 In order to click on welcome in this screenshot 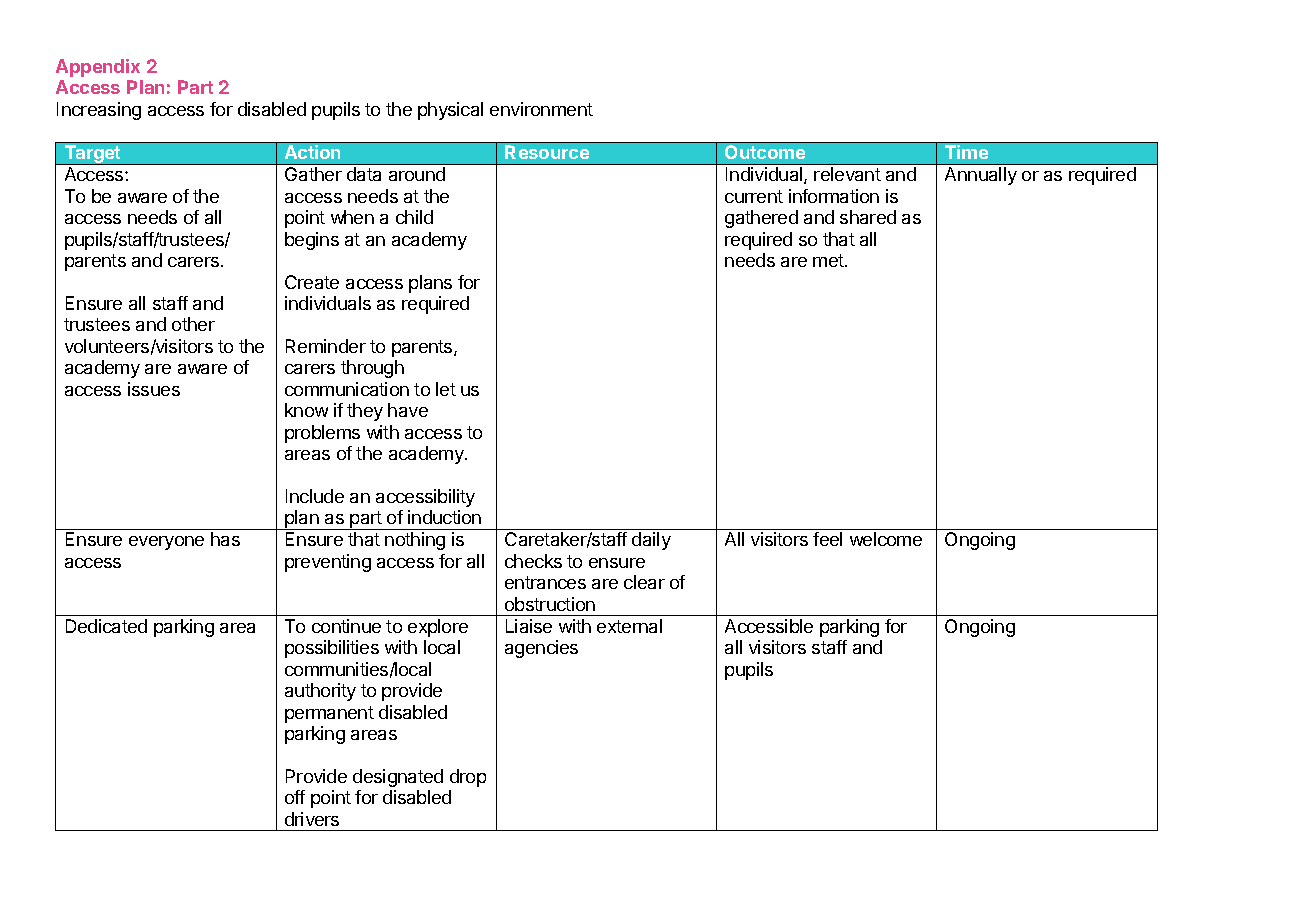, I will do `click(886, 539)`.
